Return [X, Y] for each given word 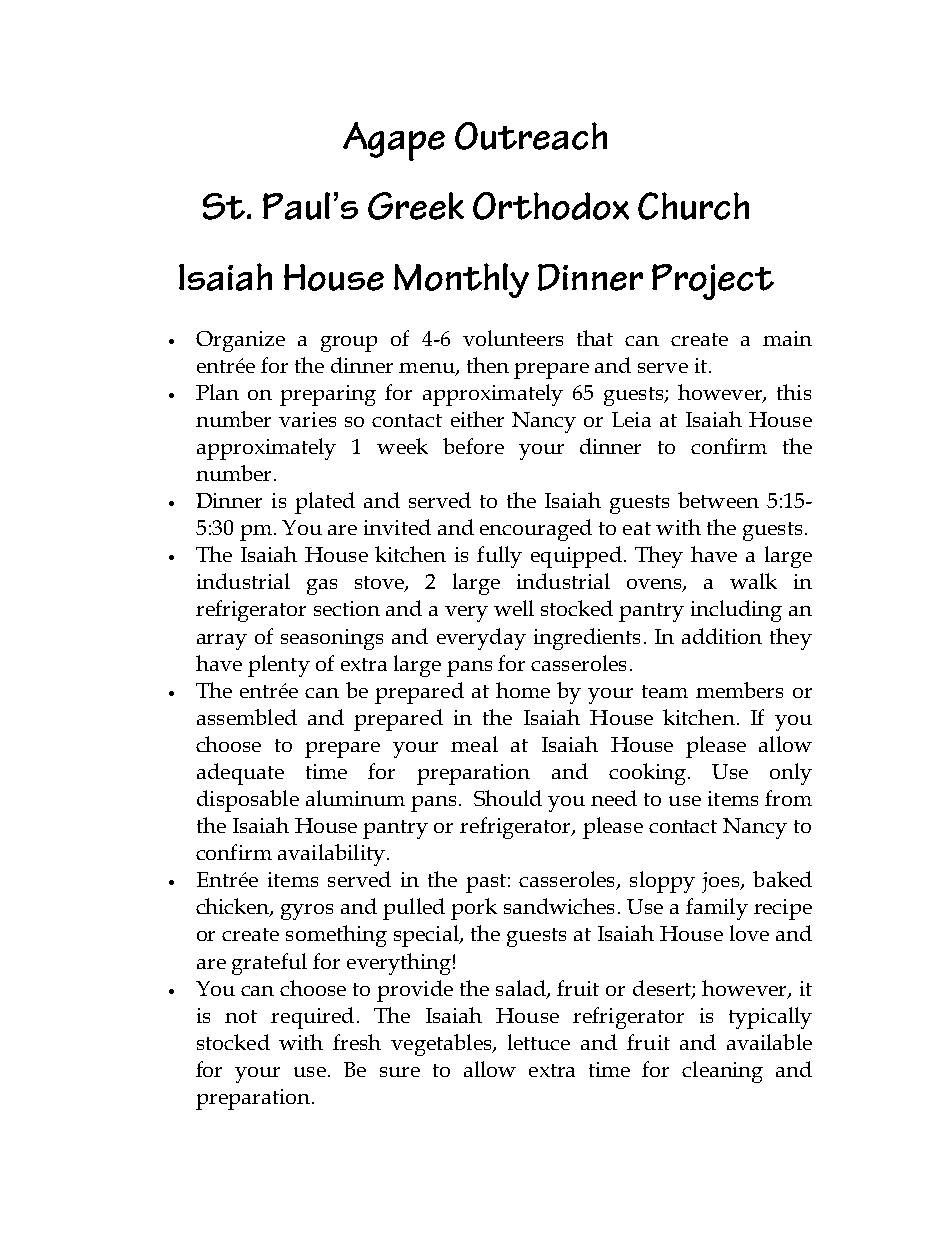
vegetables [442, 1045]
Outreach [531, 136]
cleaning [722, 1072]
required [312, 1018]
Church [693, 206]
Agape [394, 141]
